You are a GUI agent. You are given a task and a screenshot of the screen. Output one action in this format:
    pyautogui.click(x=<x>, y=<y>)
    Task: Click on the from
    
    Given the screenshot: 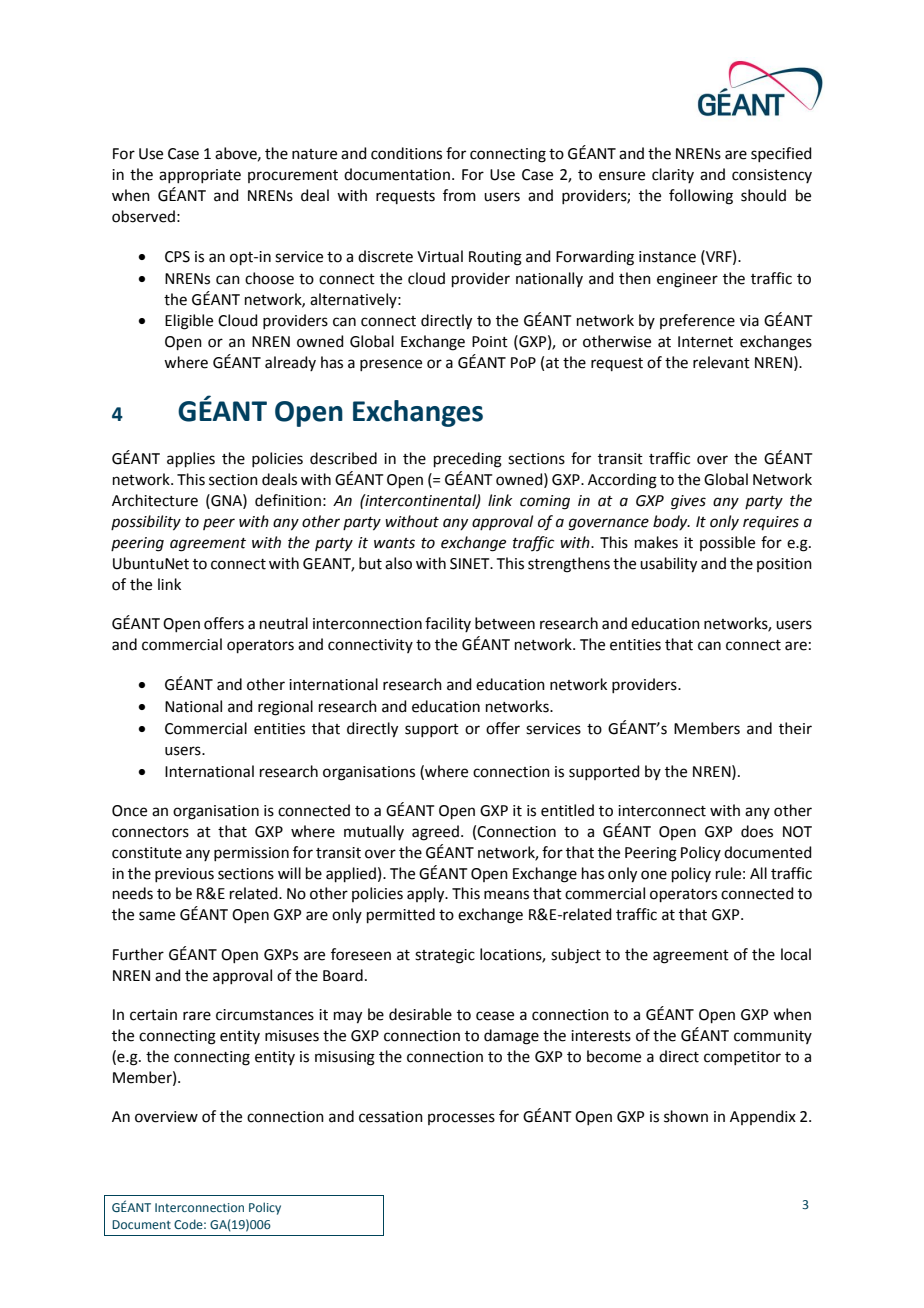 What is the action you would take?
    pyautogui.click(x=459, y=195)
